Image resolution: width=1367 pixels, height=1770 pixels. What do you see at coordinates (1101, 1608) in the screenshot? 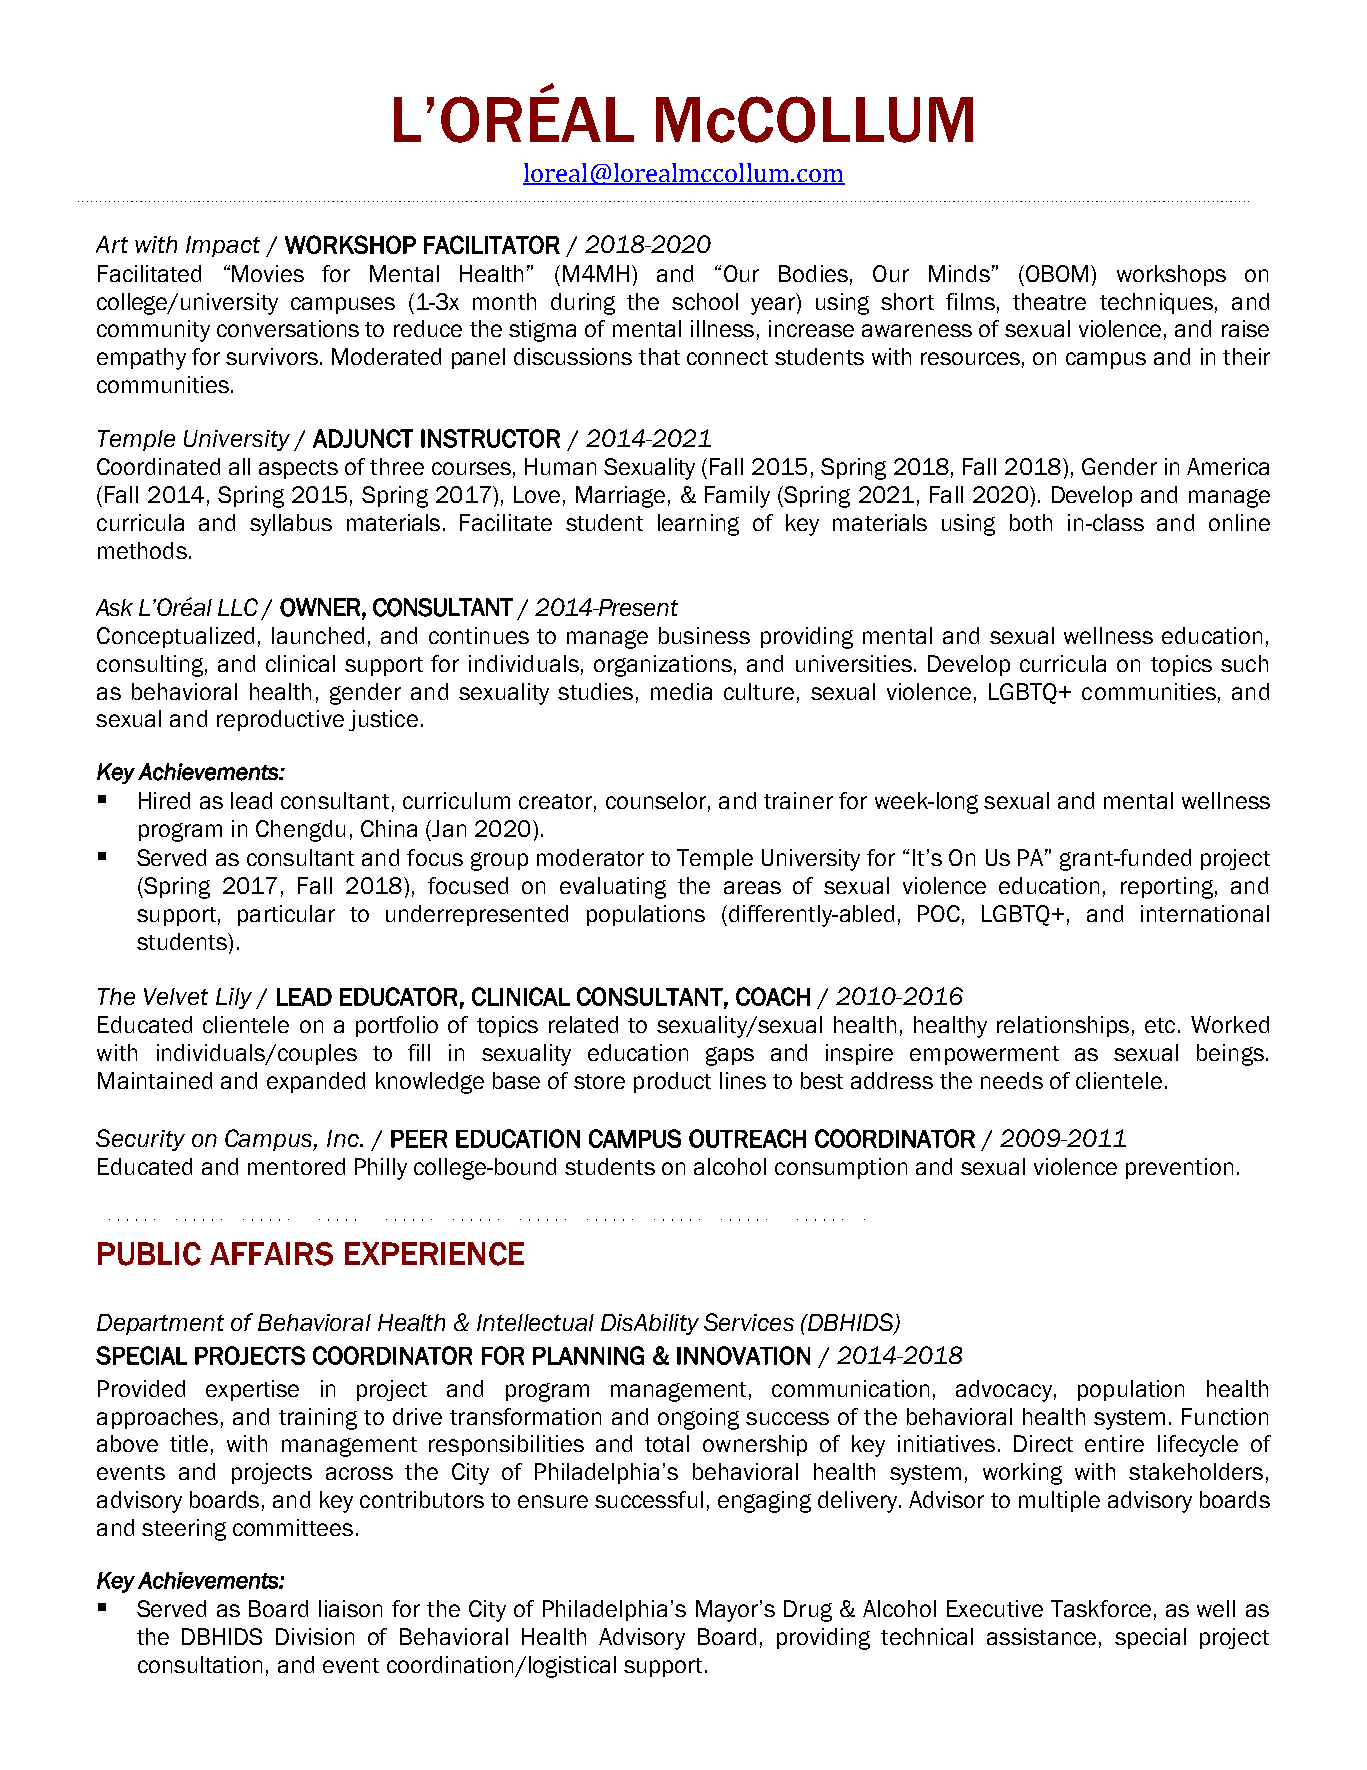
I see `Taskforce` at bounding box center [1101, 1608].
